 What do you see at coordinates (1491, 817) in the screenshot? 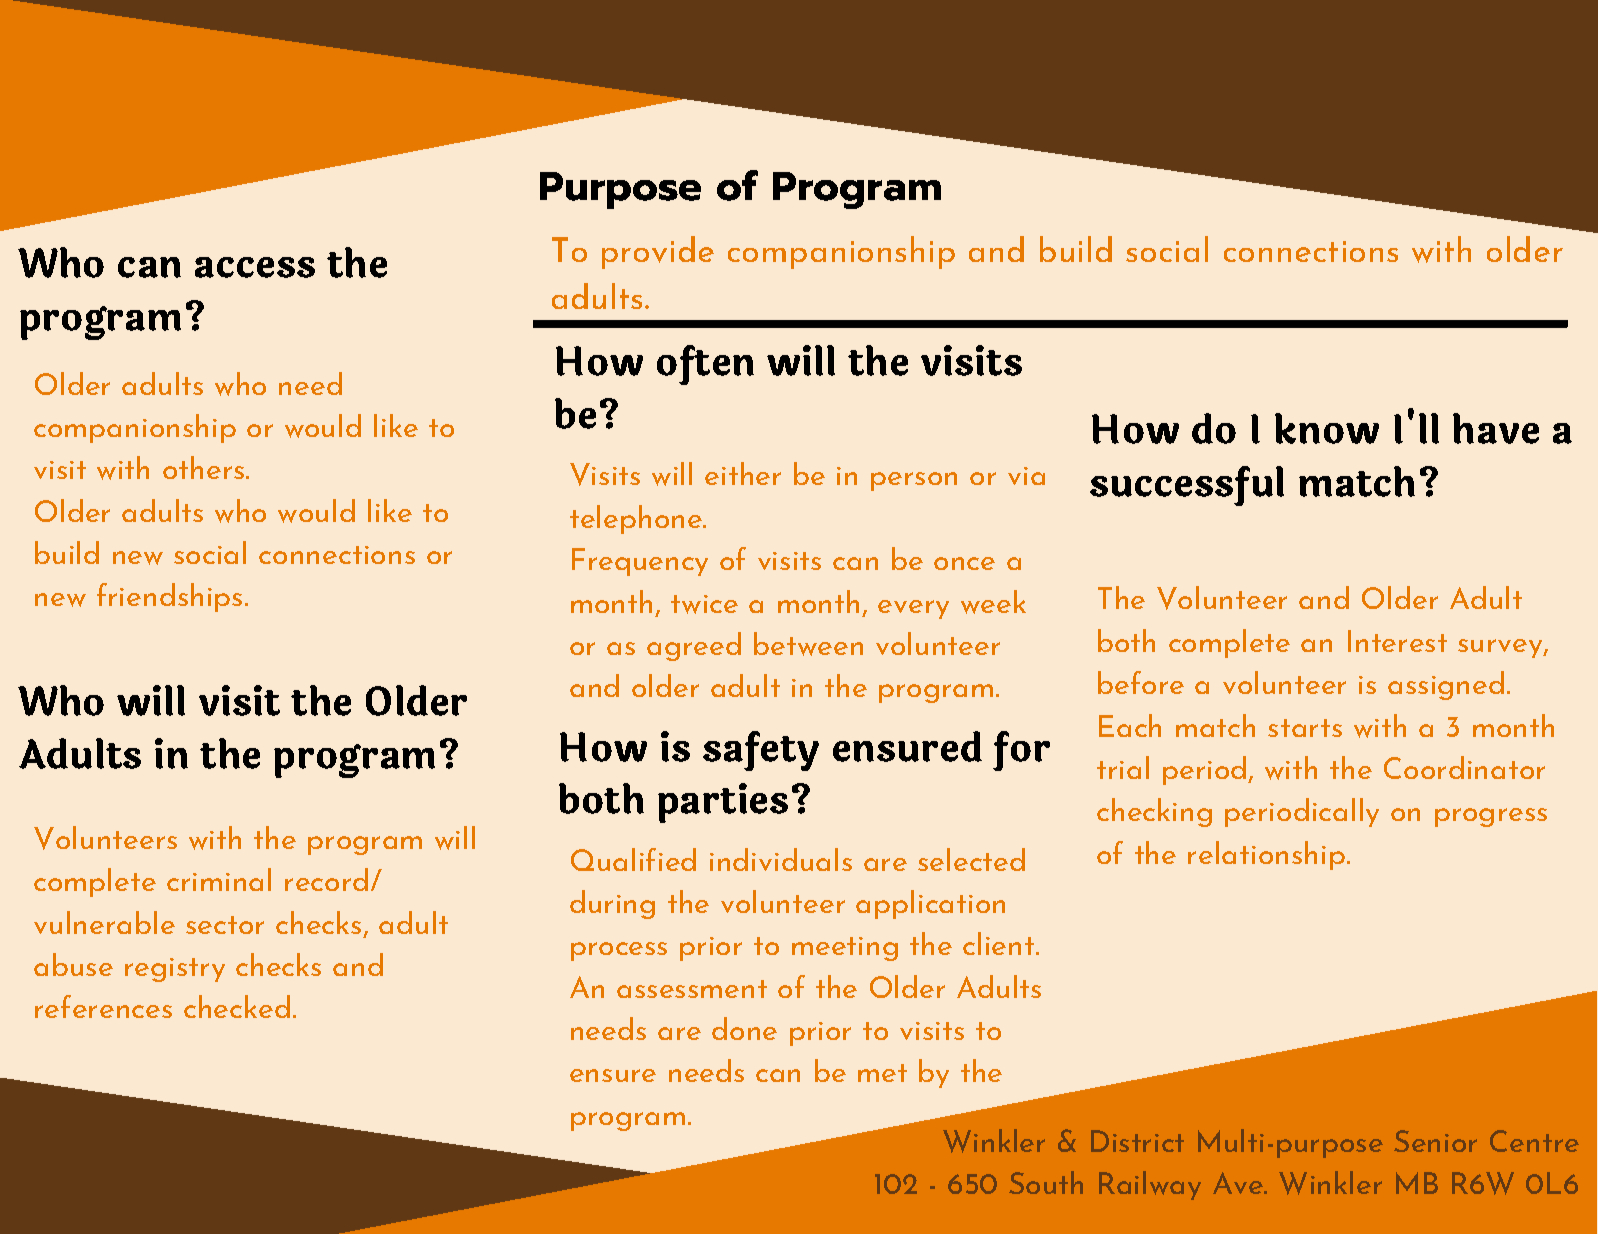
I see `progress` at bounding box center [1491, 817].
